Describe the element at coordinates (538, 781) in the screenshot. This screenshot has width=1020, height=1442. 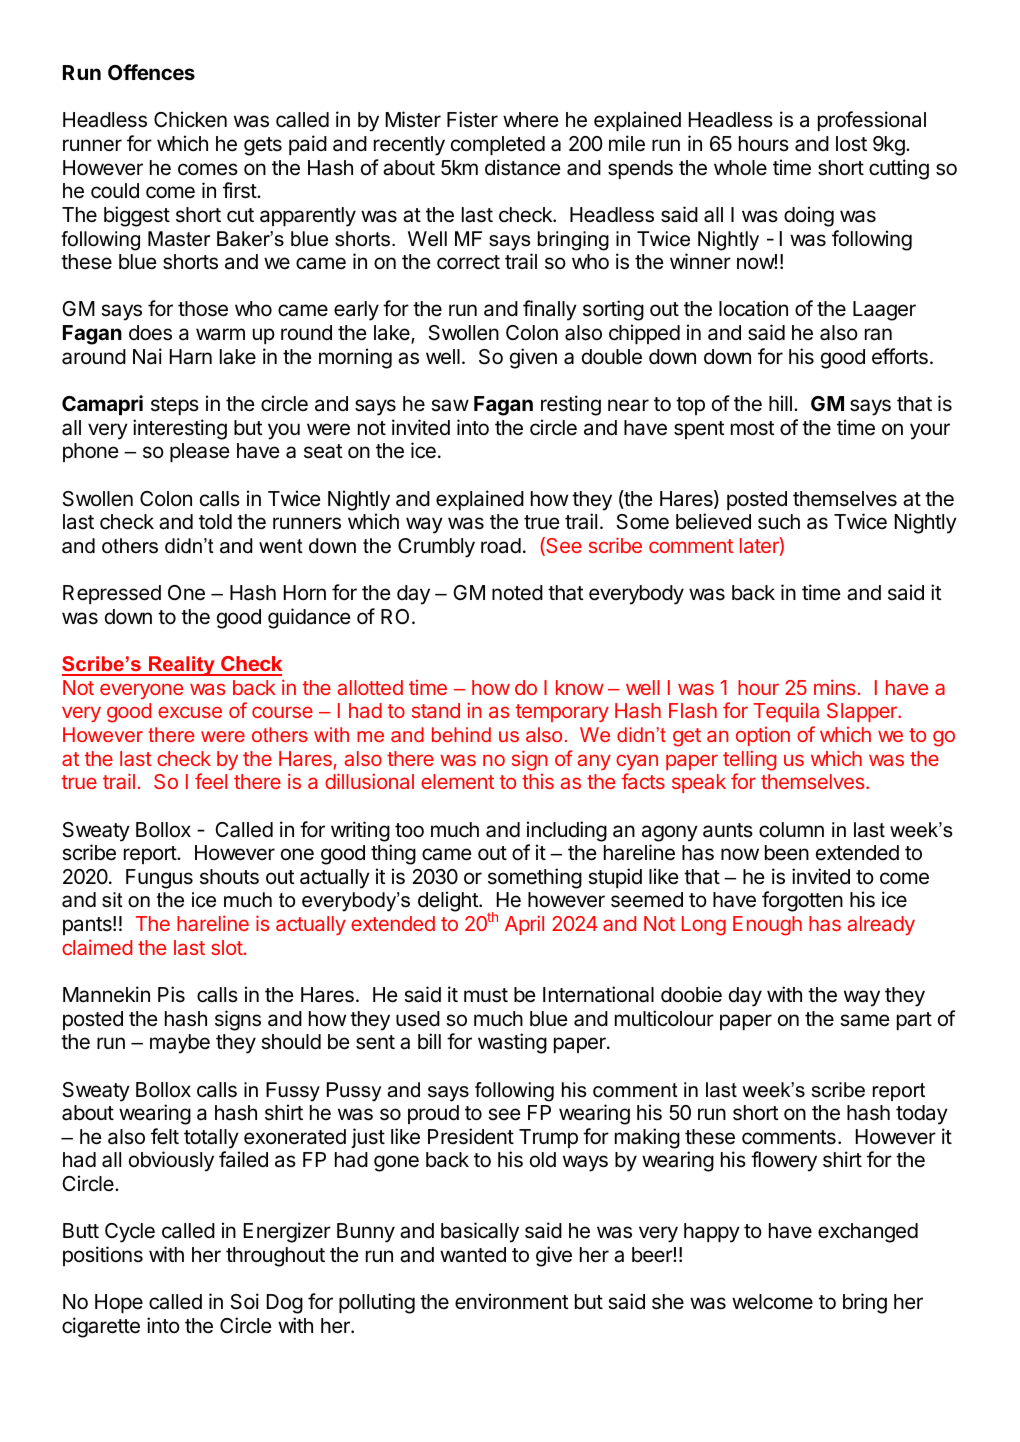
I see `this` at that location.
